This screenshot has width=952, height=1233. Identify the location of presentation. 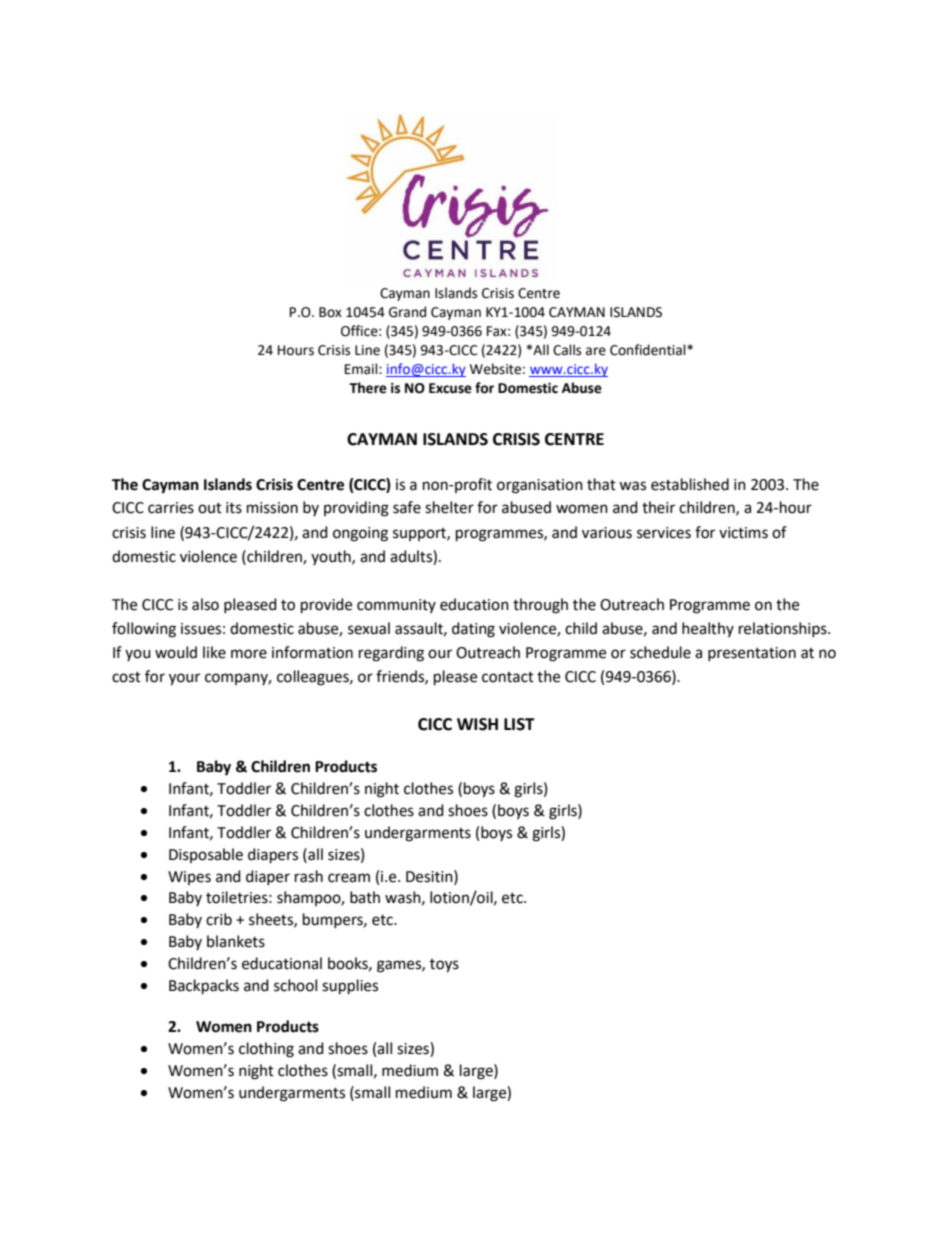
(752, 654).
